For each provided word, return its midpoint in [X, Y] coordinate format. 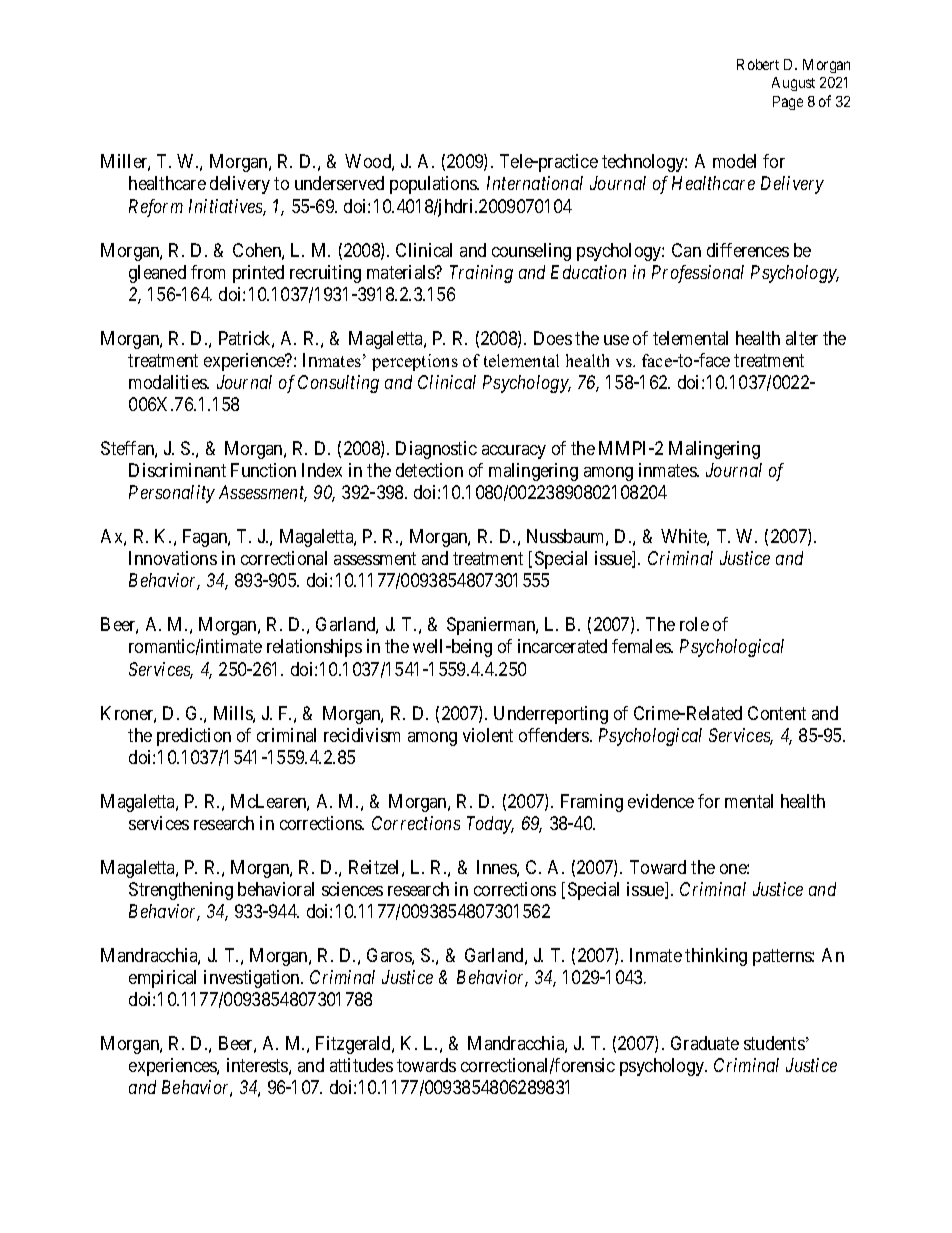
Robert [758, 64]
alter [802, 338]
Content [777, 713]
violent [488, 735]
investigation [253, 979]
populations [434, 185]
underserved [339, 183]
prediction [194, 737]
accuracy [514, 452]
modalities [168, 382]
